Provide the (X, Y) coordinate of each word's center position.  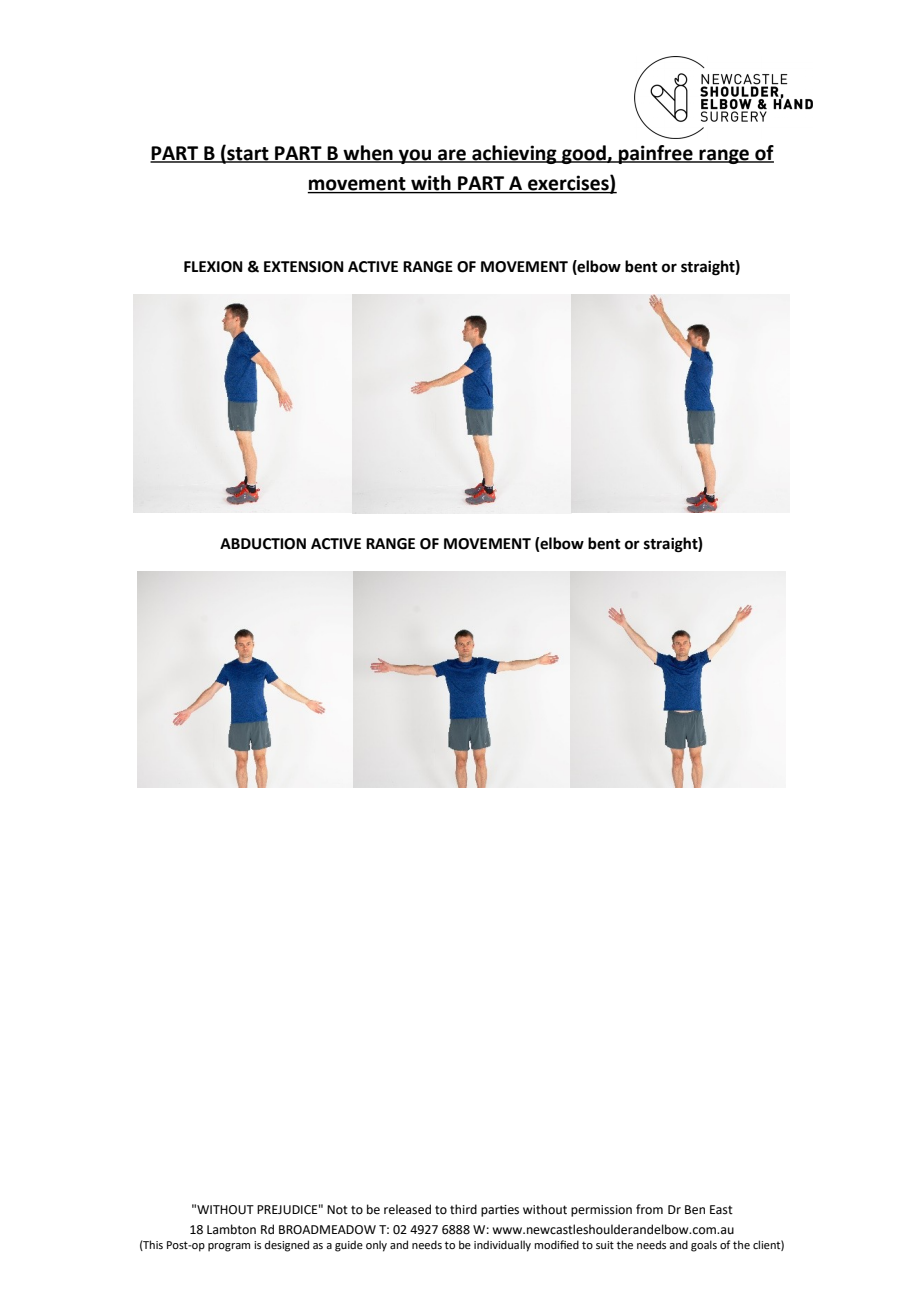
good (584, 154)
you (415, 156)
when (368, 154)
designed (287, 1246)
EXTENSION (304, 267)
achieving (514, 154)
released (407, 1209)
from (649, 1209)
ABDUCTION (263, 544)
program (229, 1247)
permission (601, 1211)
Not (337, 1210)
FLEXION (213, 267)
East (721, 1210)
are (452, 156)
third (463, 1209)
